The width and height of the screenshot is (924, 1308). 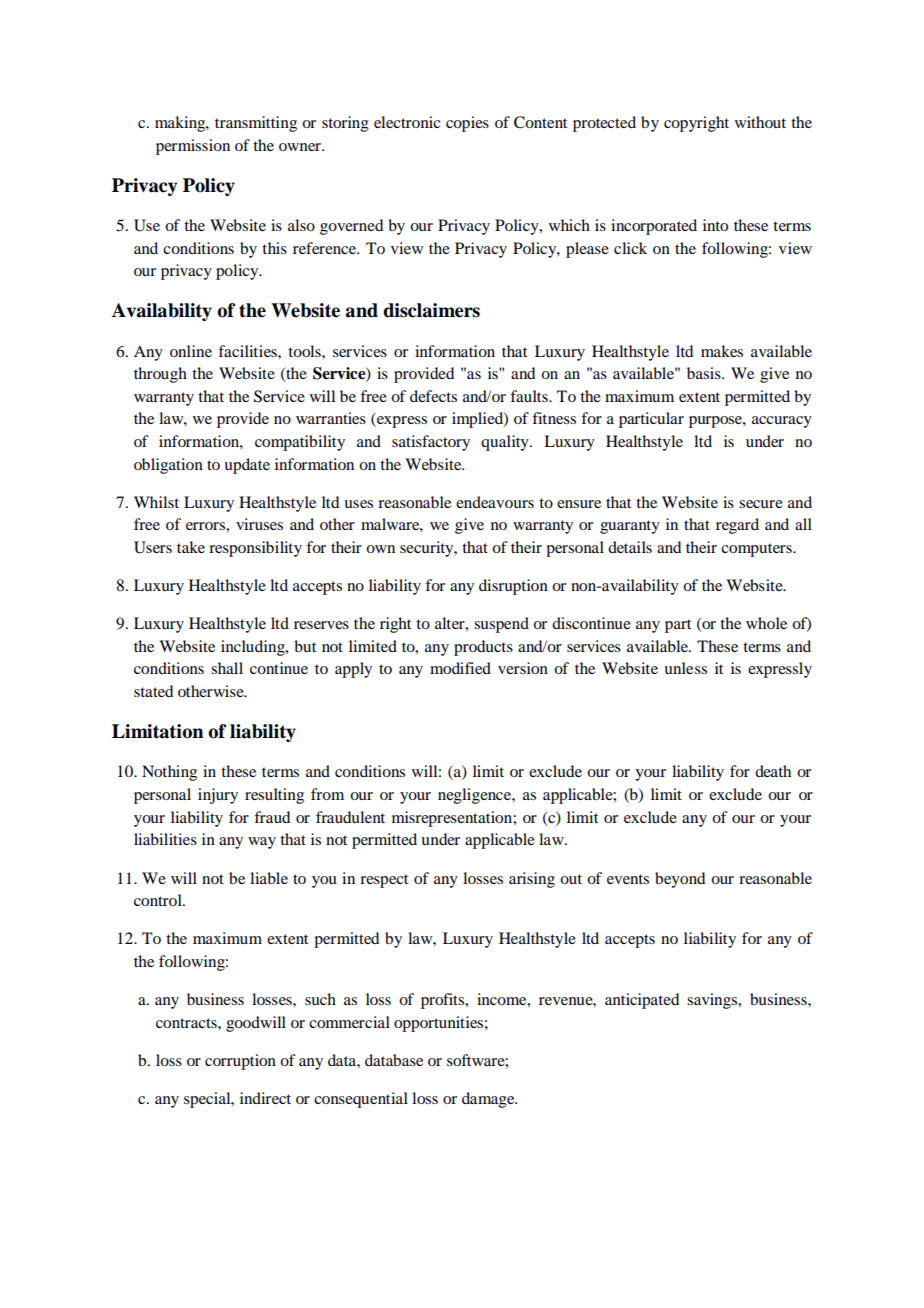 What do you see at coordinates (240, 1062) in the screenshot?
I see `corruption` at bounding box center [240, 1062].
